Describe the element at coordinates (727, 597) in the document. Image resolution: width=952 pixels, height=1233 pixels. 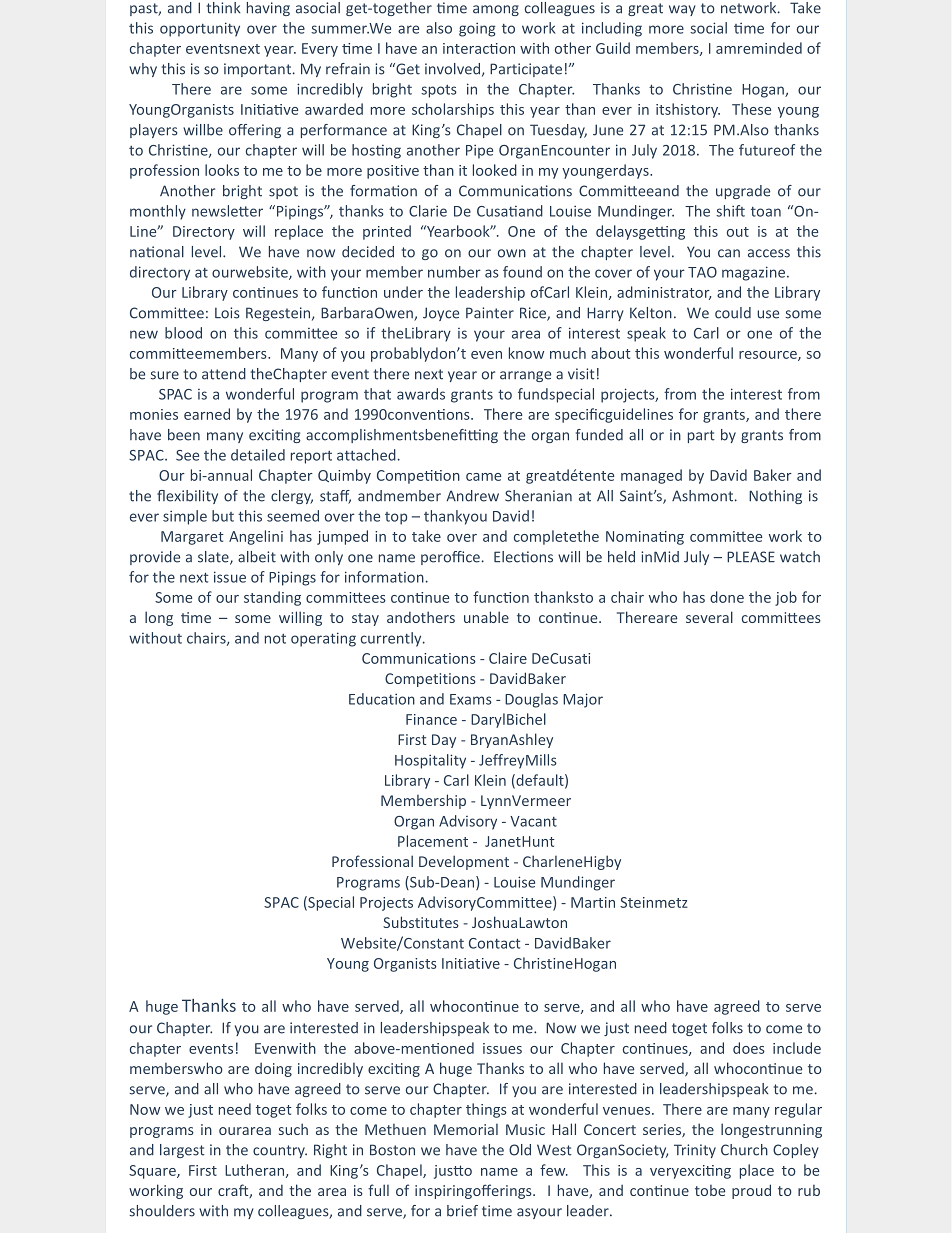
I see `done` at that location.
